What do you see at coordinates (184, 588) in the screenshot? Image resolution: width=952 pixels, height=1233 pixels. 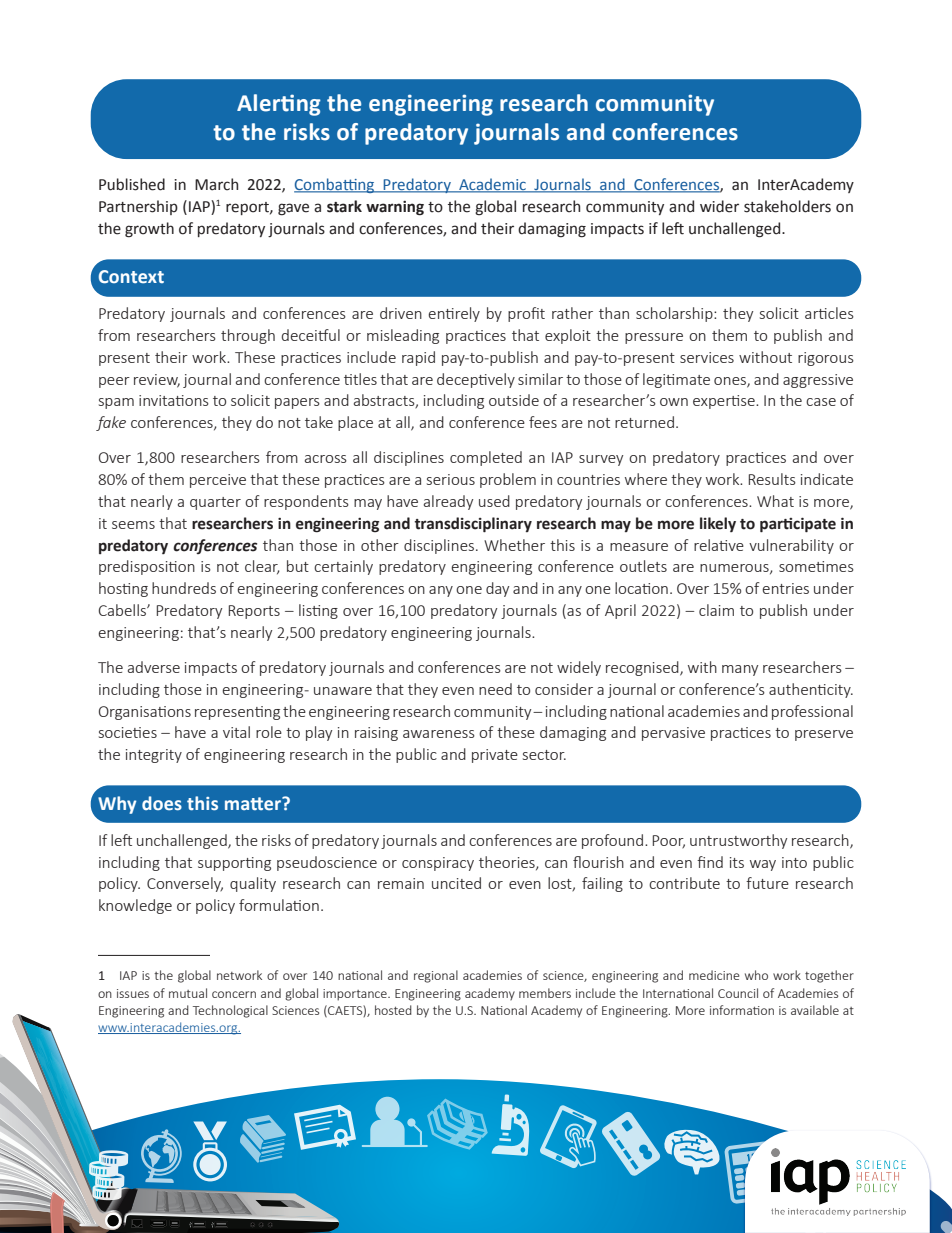 I see `hundreds` at bounding box center [184, 588].
